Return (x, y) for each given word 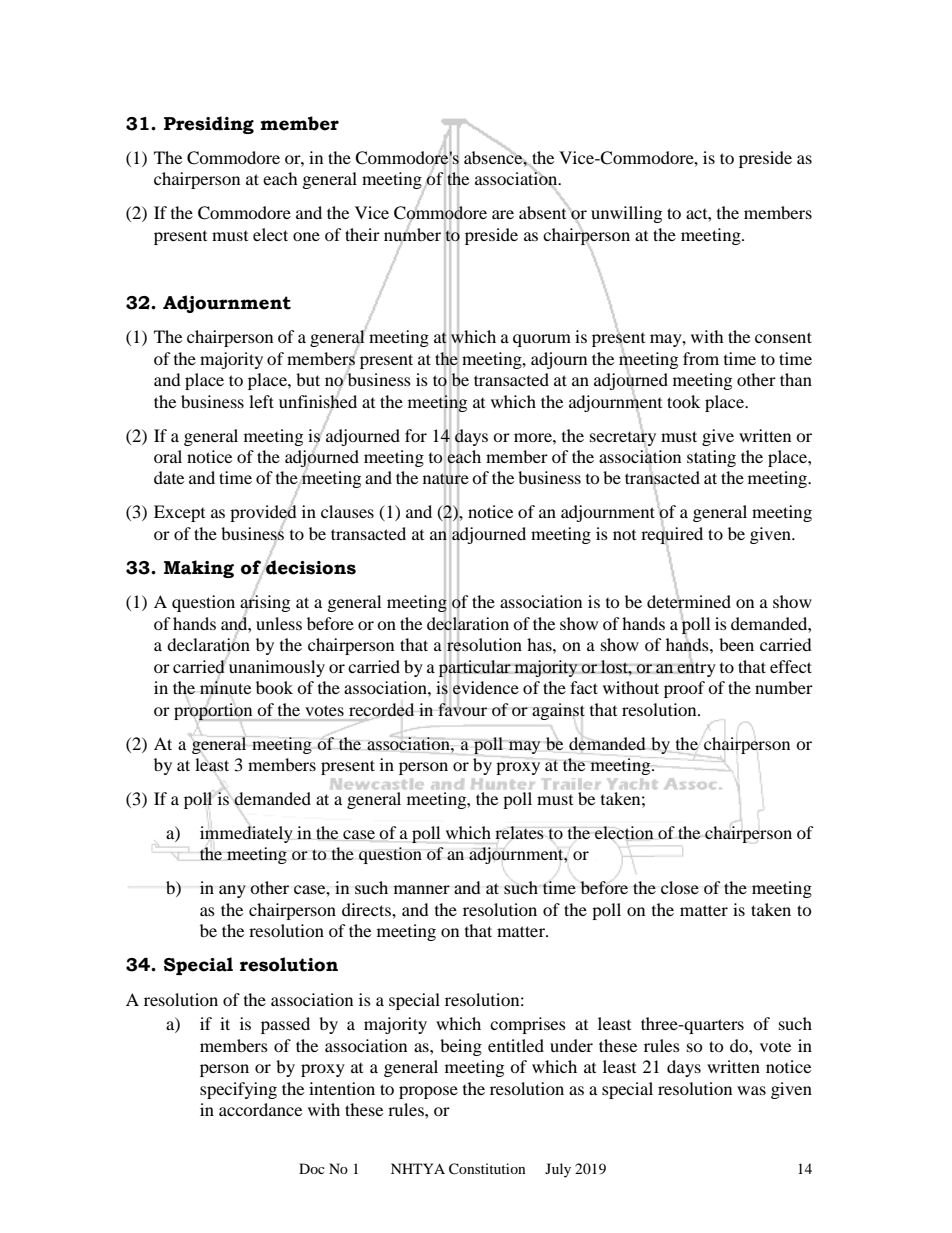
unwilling (626, 214)
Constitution (487, 1169)
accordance (260, 1109)
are (503, 214)
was (751, 1090)
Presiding (209, 125)
